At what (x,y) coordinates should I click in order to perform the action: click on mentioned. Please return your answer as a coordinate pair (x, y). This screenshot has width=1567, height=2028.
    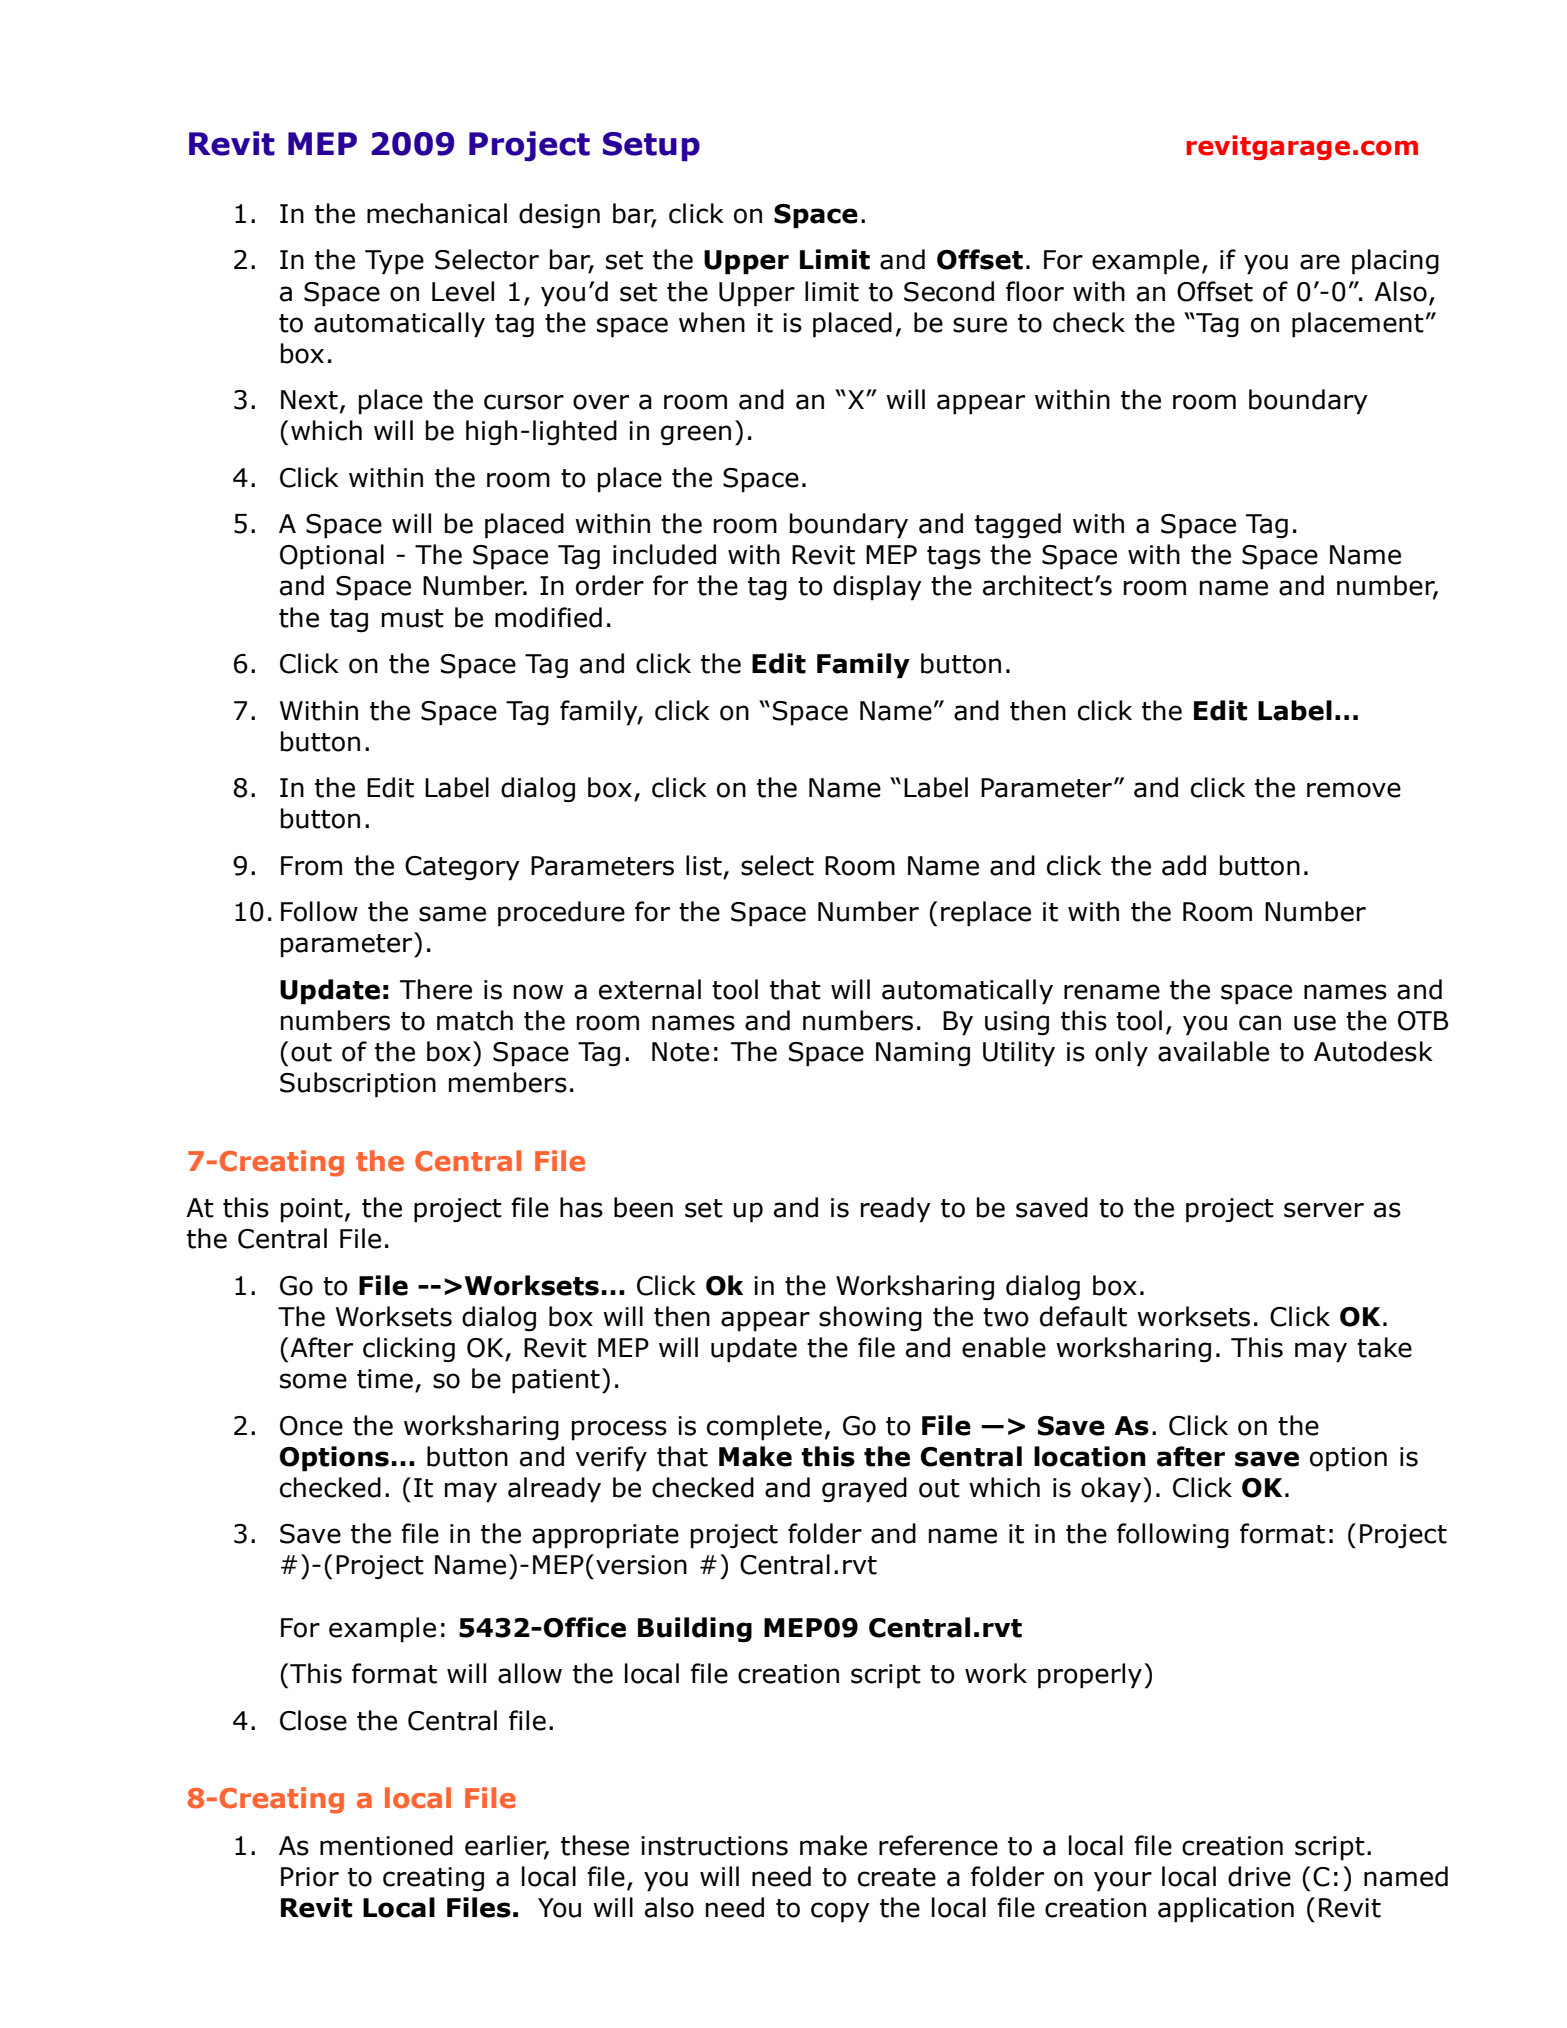
    Looking at the image, I should click on (386, 1845).
